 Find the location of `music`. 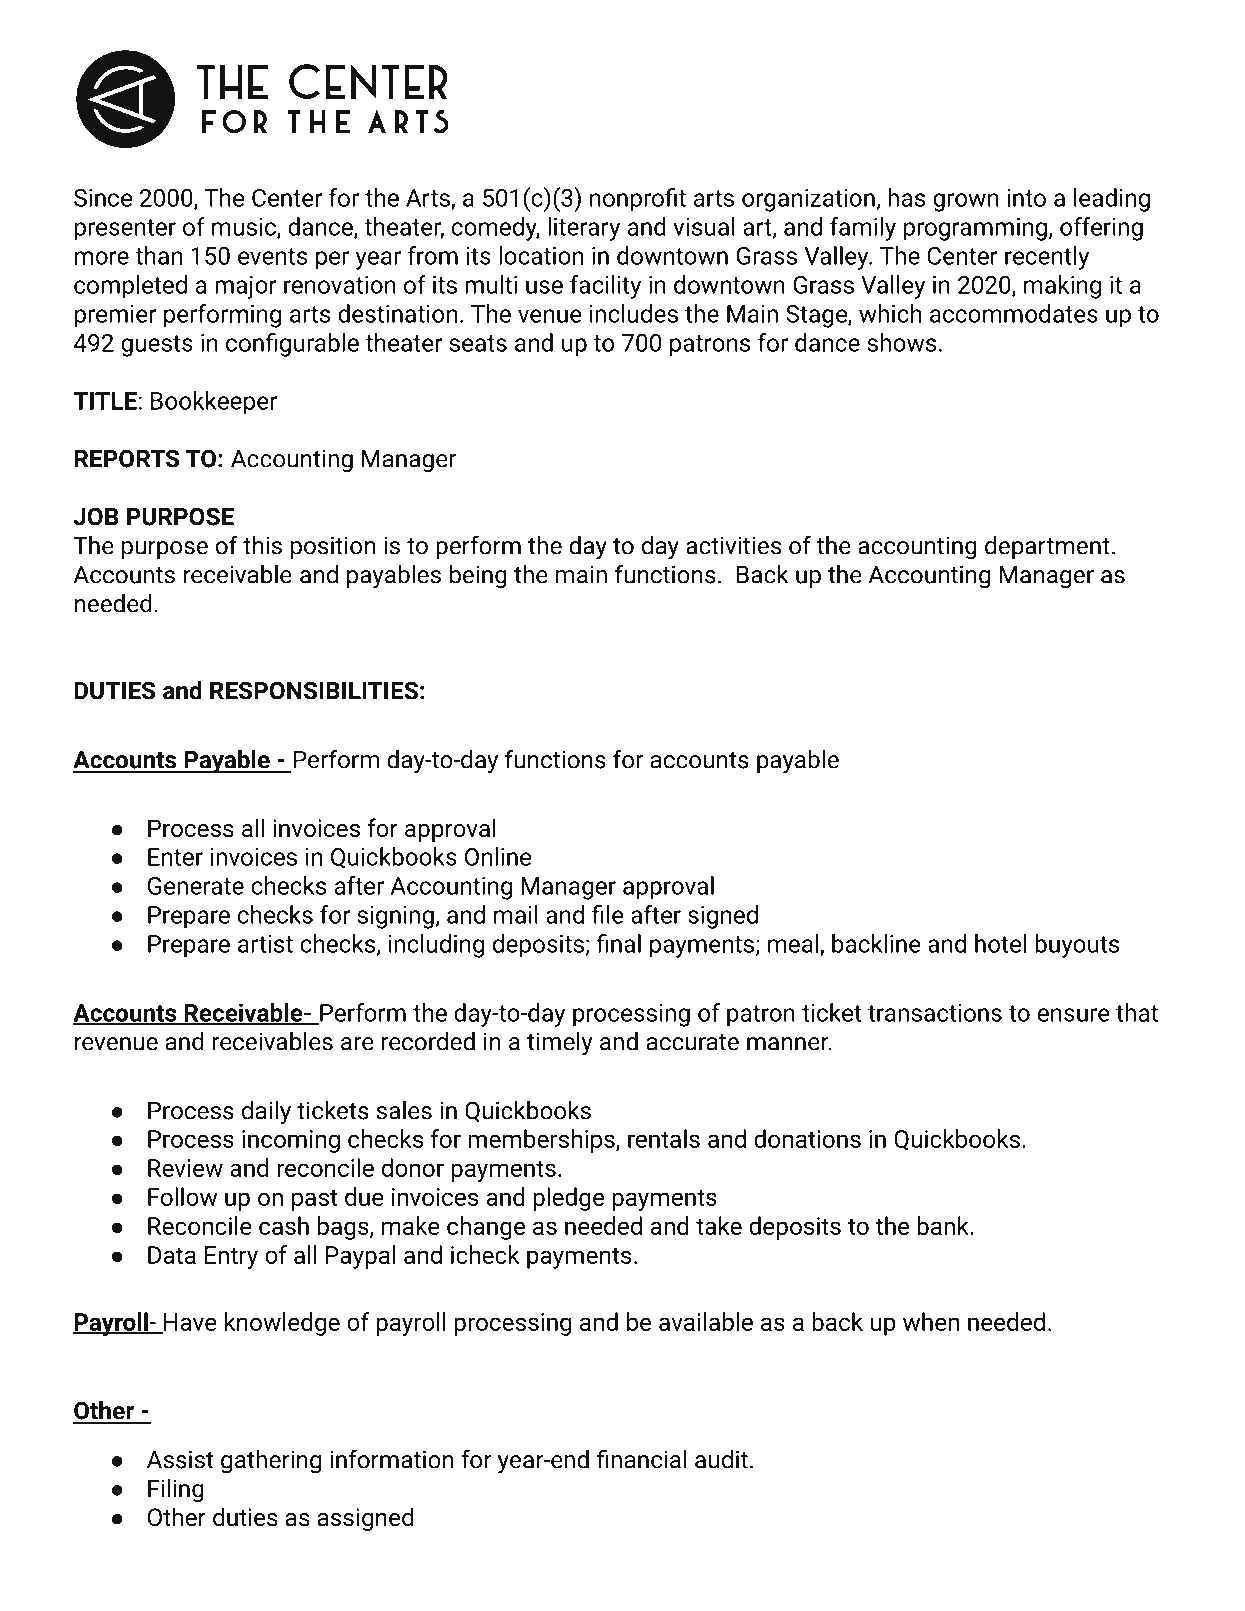

music is located at coordinates (245, 228).
